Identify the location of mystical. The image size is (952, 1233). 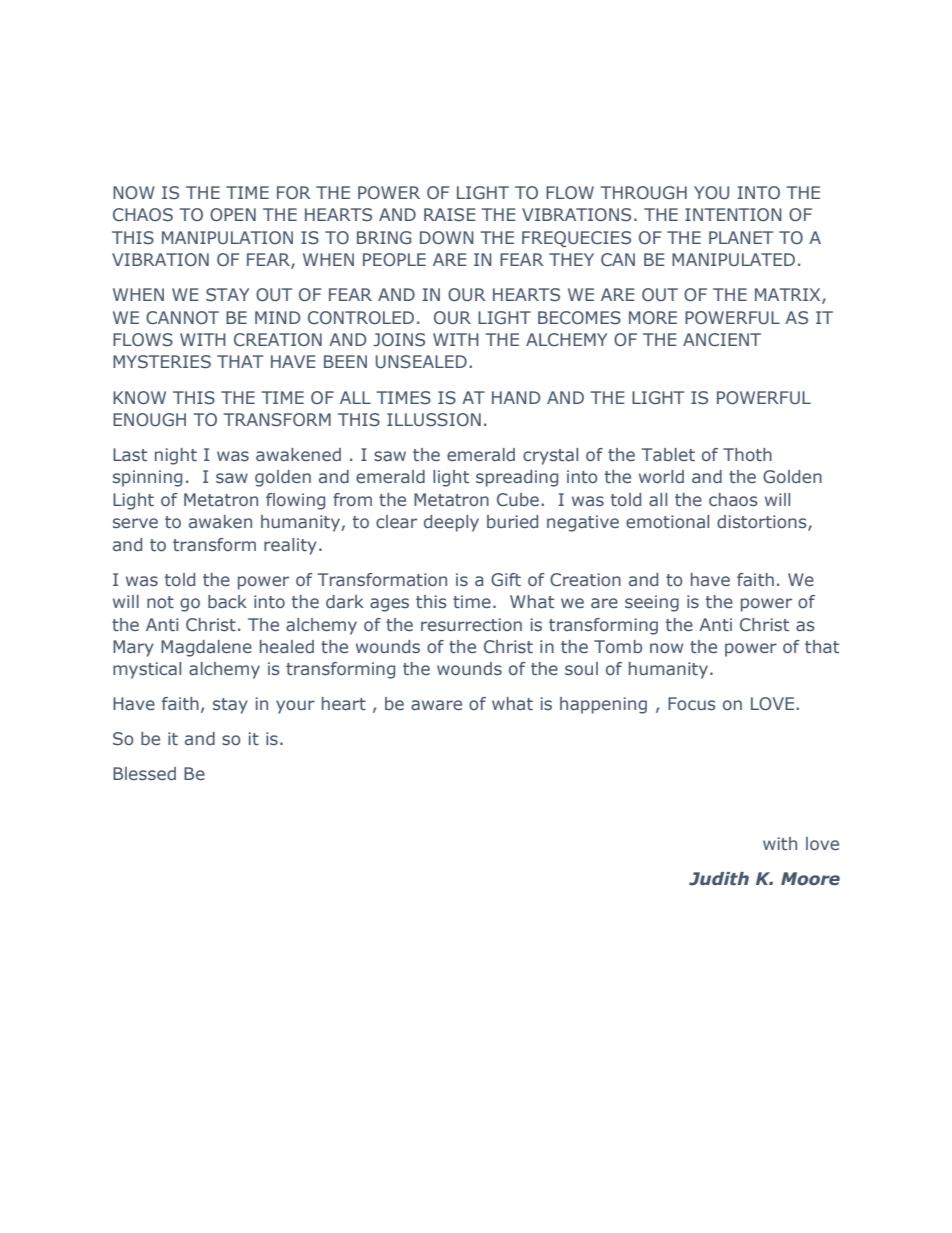
(147, 670).
